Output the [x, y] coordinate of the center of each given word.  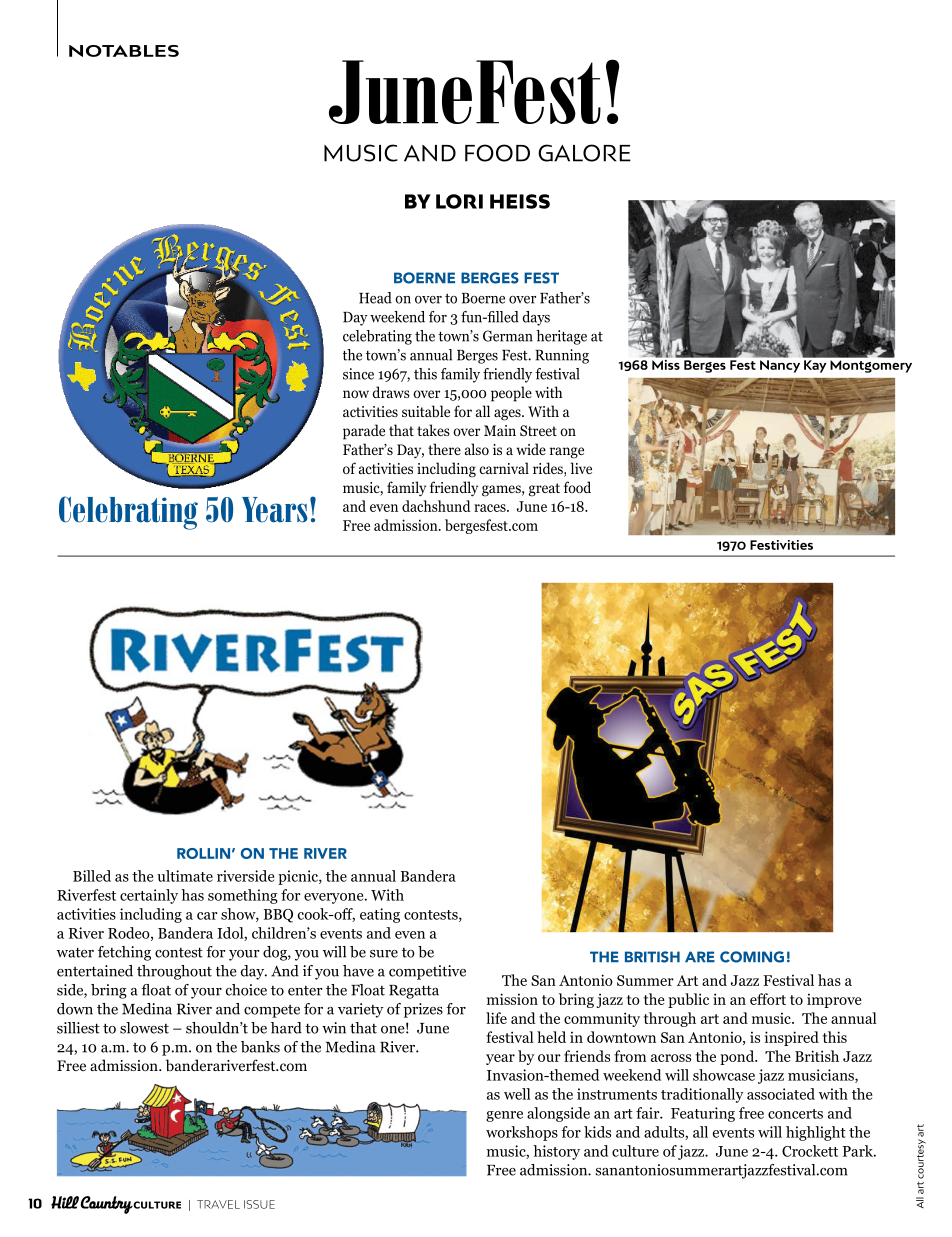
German [508, 336]
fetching [124, 953]
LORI [459, 201]
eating [380, 915]
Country [107, 1205]
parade [364, 432]
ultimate [185, 876]
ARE [700, 956]
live [581, 468]
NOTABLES [124, 51]
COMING [752, 957]
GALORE [584, 153]
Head [375, 298]
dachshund [436, 506]
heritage [561, 337]
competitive [427, 972]
